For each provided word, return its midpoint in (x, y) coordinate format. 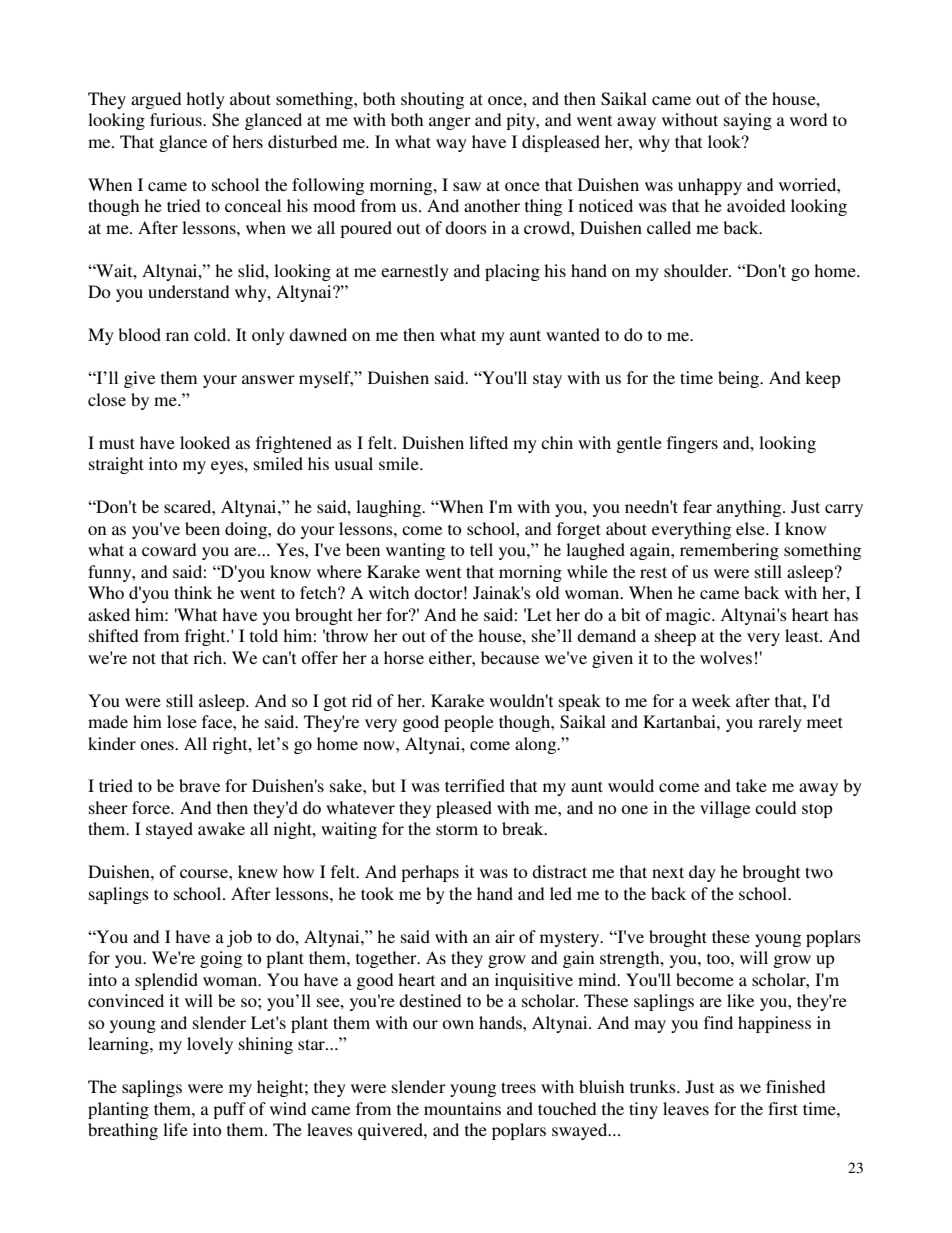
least (803, 635)
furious (177, 119)
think (193, 592)
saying (748, 121)
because (510, 657)
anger (450, 123)
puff (229, 1110)
